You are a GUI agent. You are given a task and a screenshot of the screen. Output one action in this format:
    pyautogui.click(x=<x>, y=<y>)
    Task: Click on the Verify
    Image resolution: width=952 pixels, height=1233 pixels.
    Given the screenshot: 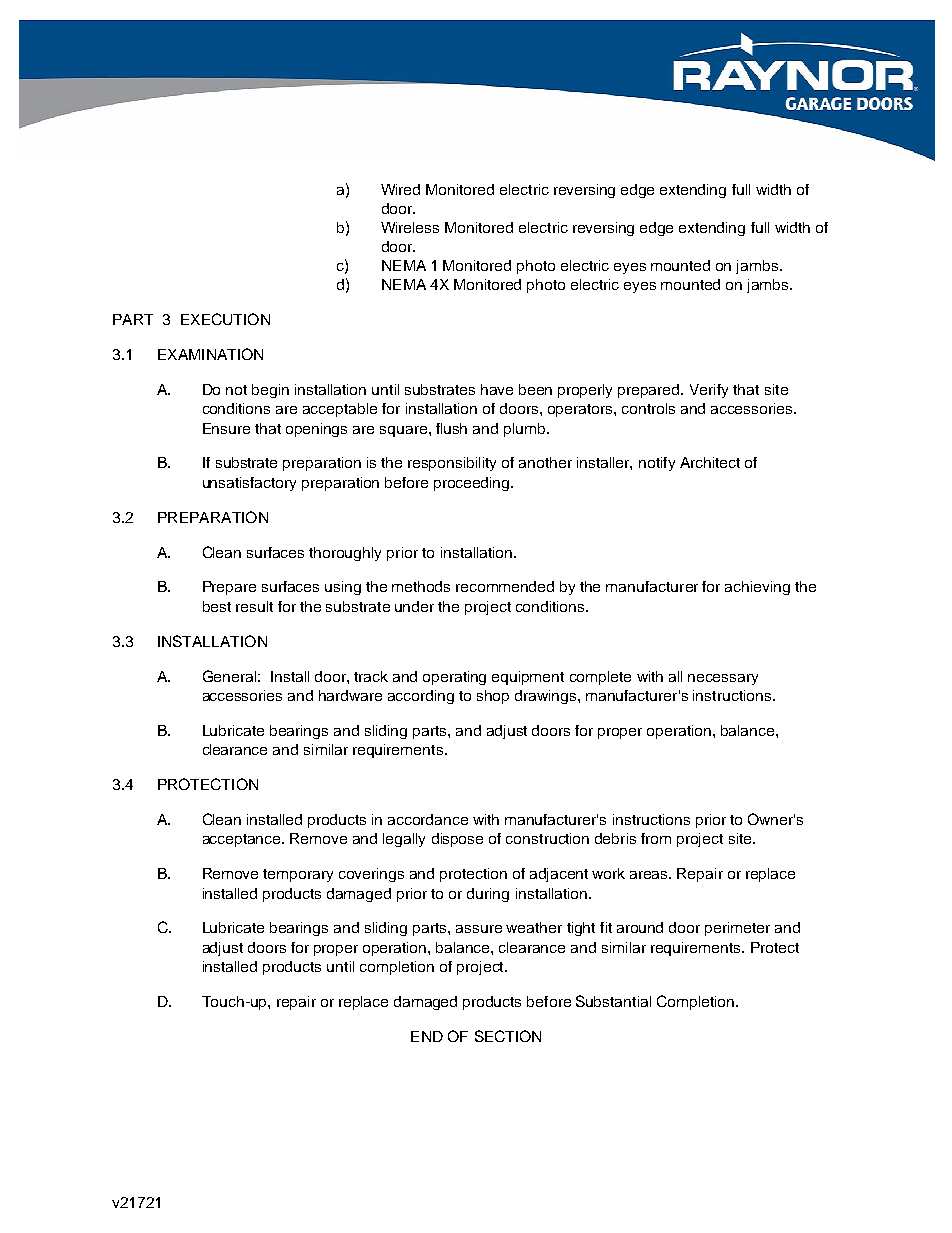 What is the action you would take?
    pyautogui.click(x=709, y=391)
